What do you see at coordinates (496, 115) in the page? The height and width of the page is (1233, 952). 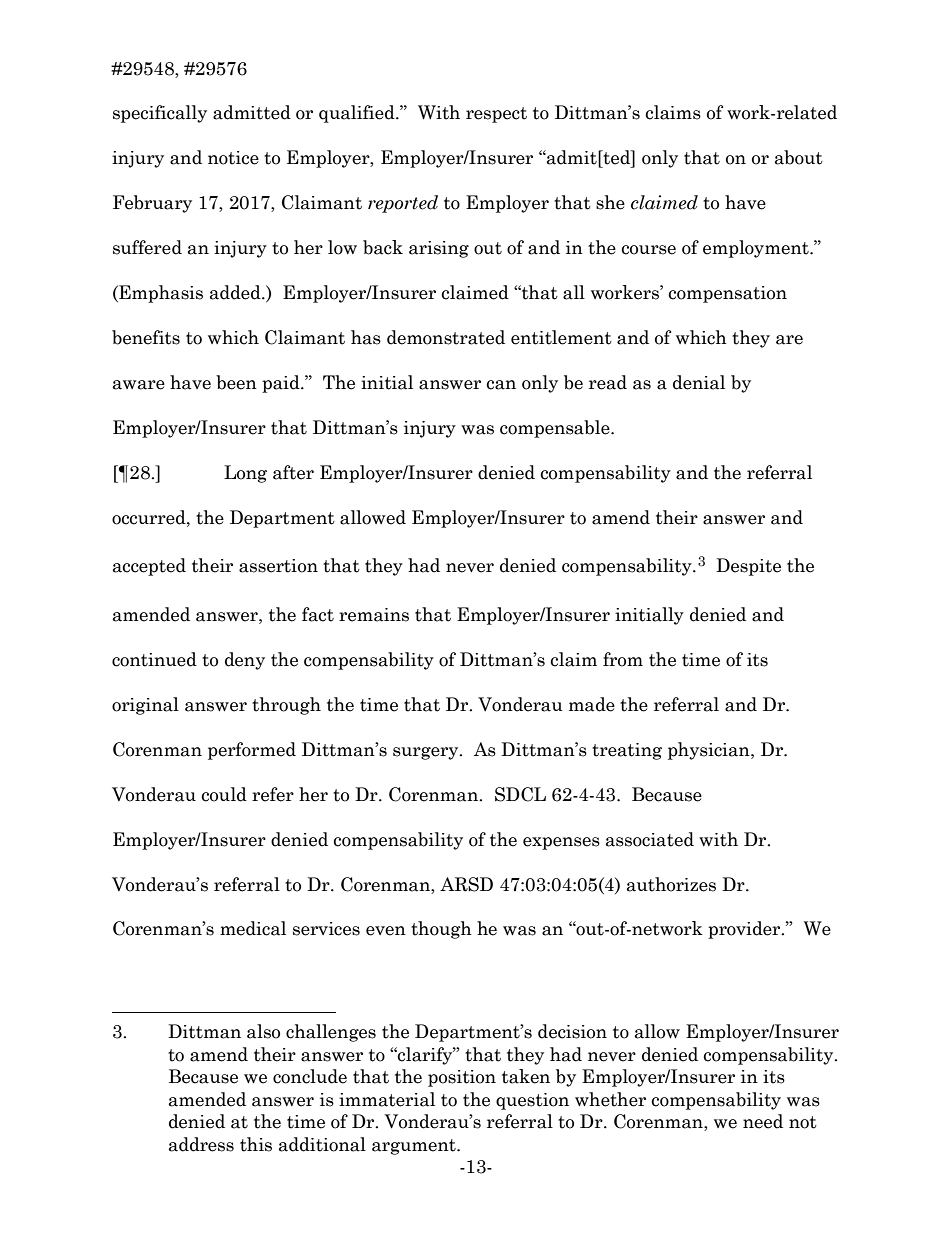 I see `respect` at bounding box center [496, 115].
